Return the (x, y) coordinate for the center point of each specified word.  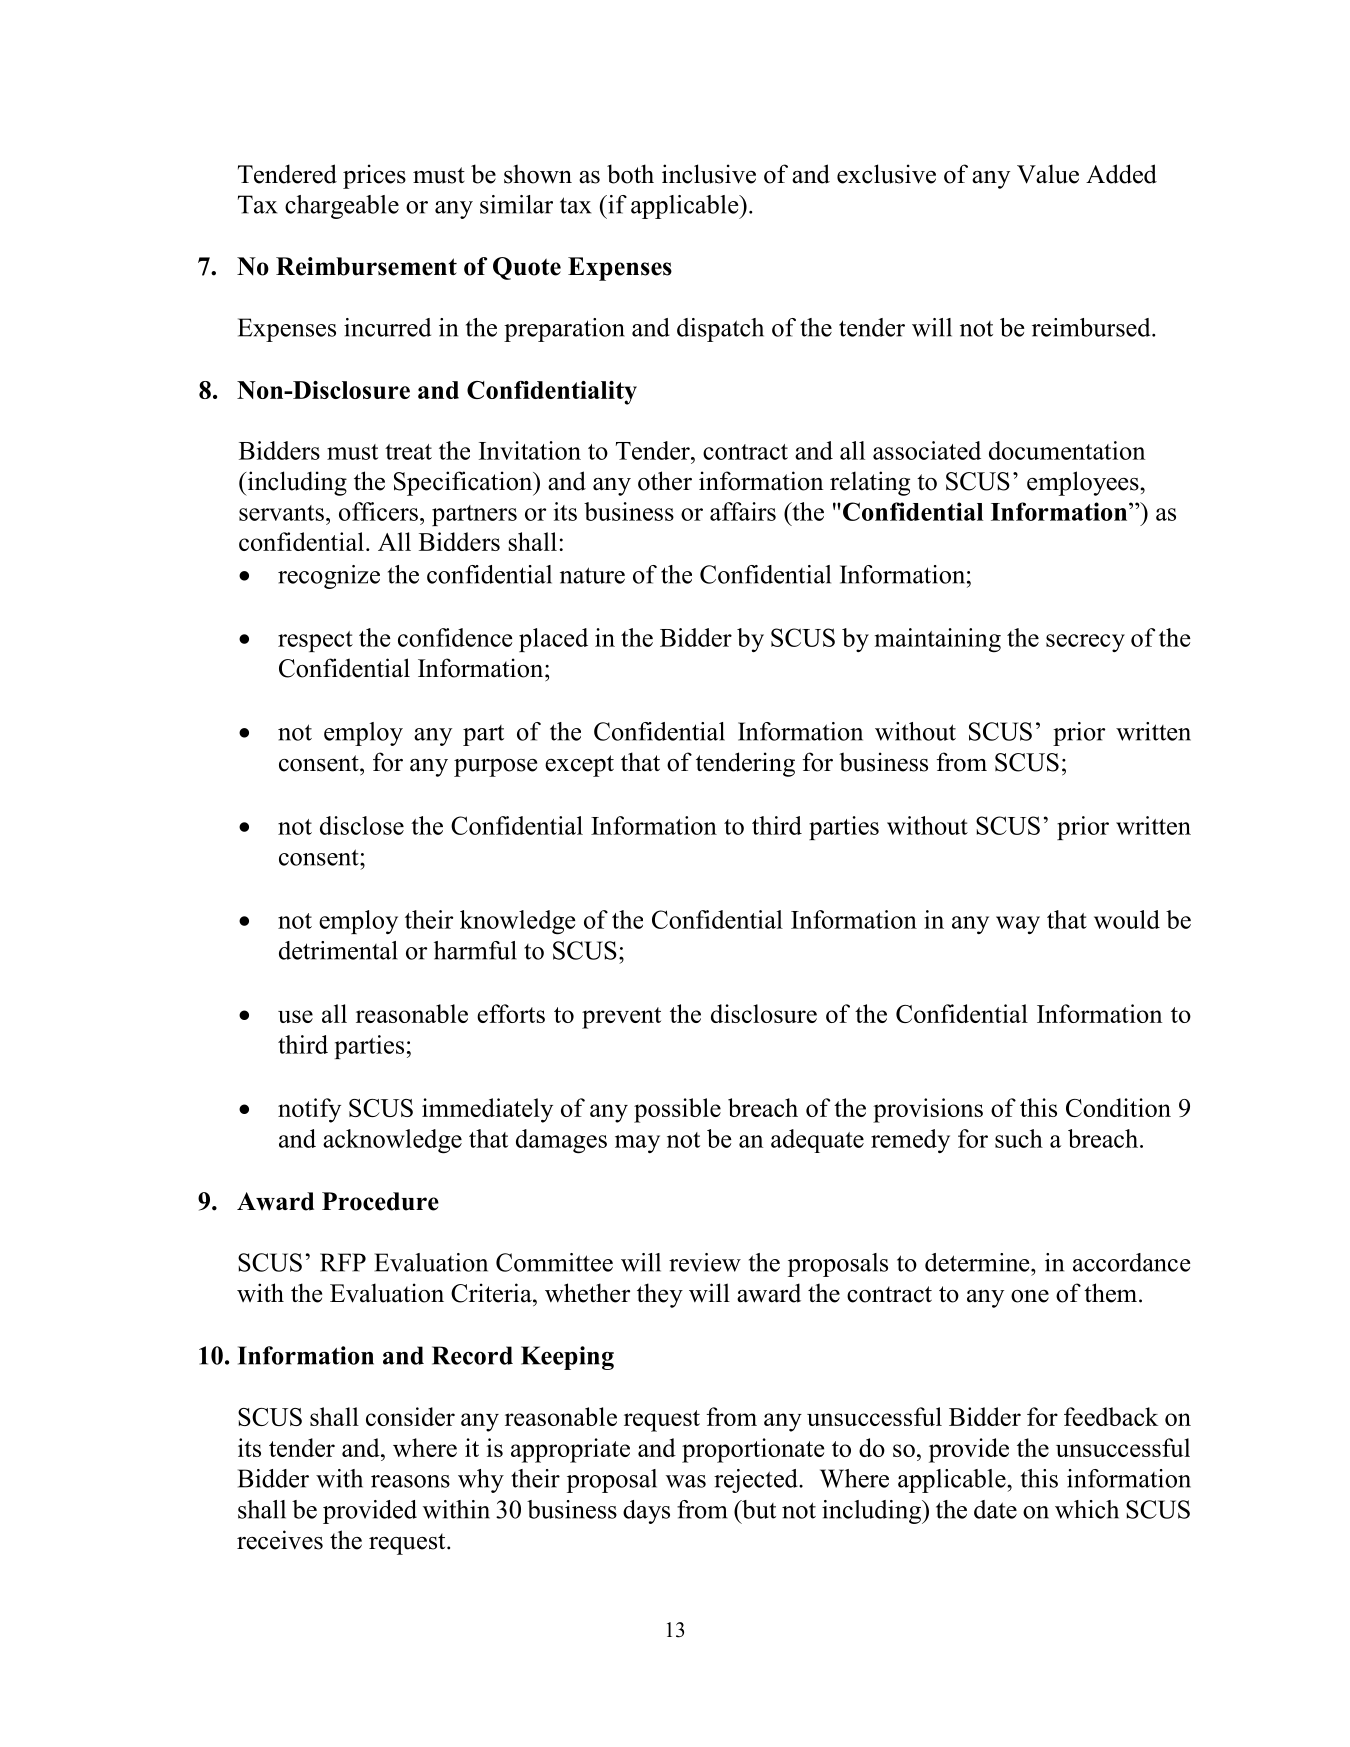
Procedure (380, 1201)
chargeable (342, 207)
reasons (410, 1481)
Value (1048, 174)
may (637, 1144)
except (579, 766)
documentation (1067, 450)
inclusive (709, 174)
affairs (743, 511)
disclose (362, 825)
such (1019, 1138)
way (1018, 925)
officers (378, 511)
